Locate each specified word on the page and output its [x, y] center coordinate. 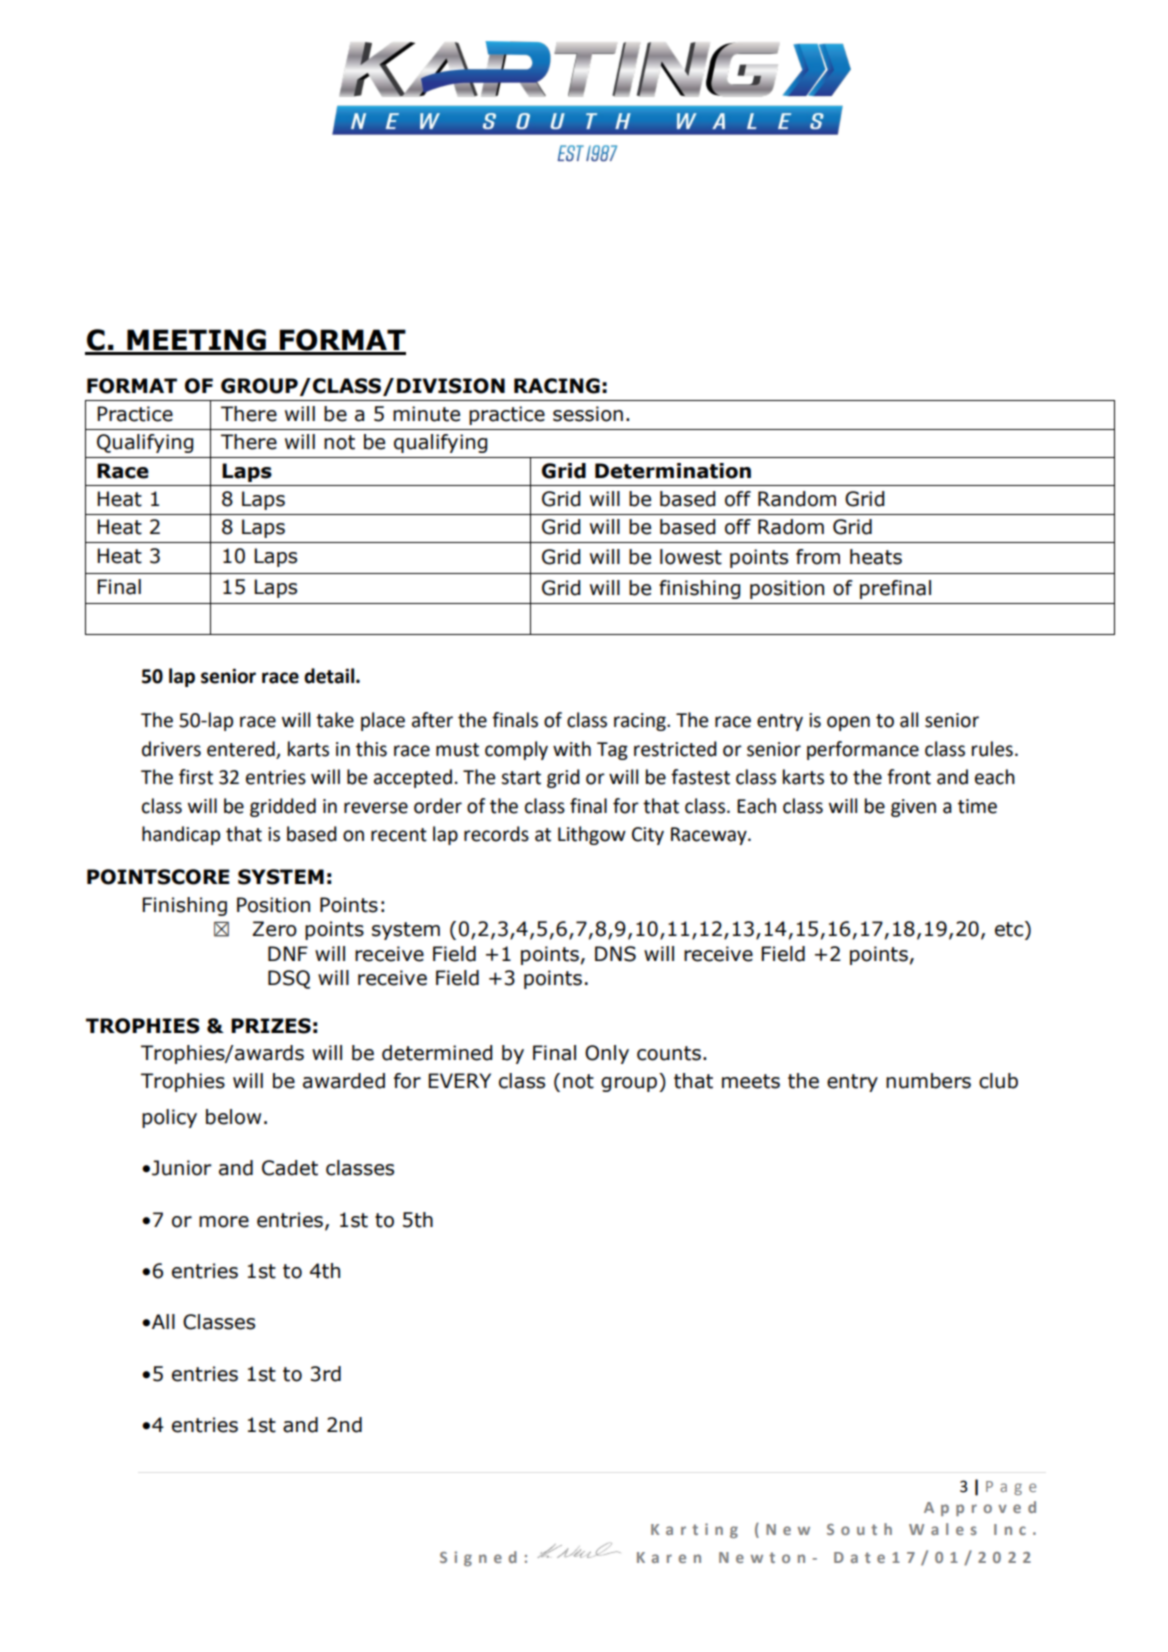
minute [426, 414]
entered [241, 749]
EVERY [459, 1080]
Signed [478, 1558]
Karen [669, 1557]
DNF [288, 953]
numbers [928, 1081]
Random [797, 499]
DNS [615, 954]
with [572, 749]
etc [1010, 929]
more [224, 1222]
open [848, 723]
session [588, 414]
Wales [943, 1529]
